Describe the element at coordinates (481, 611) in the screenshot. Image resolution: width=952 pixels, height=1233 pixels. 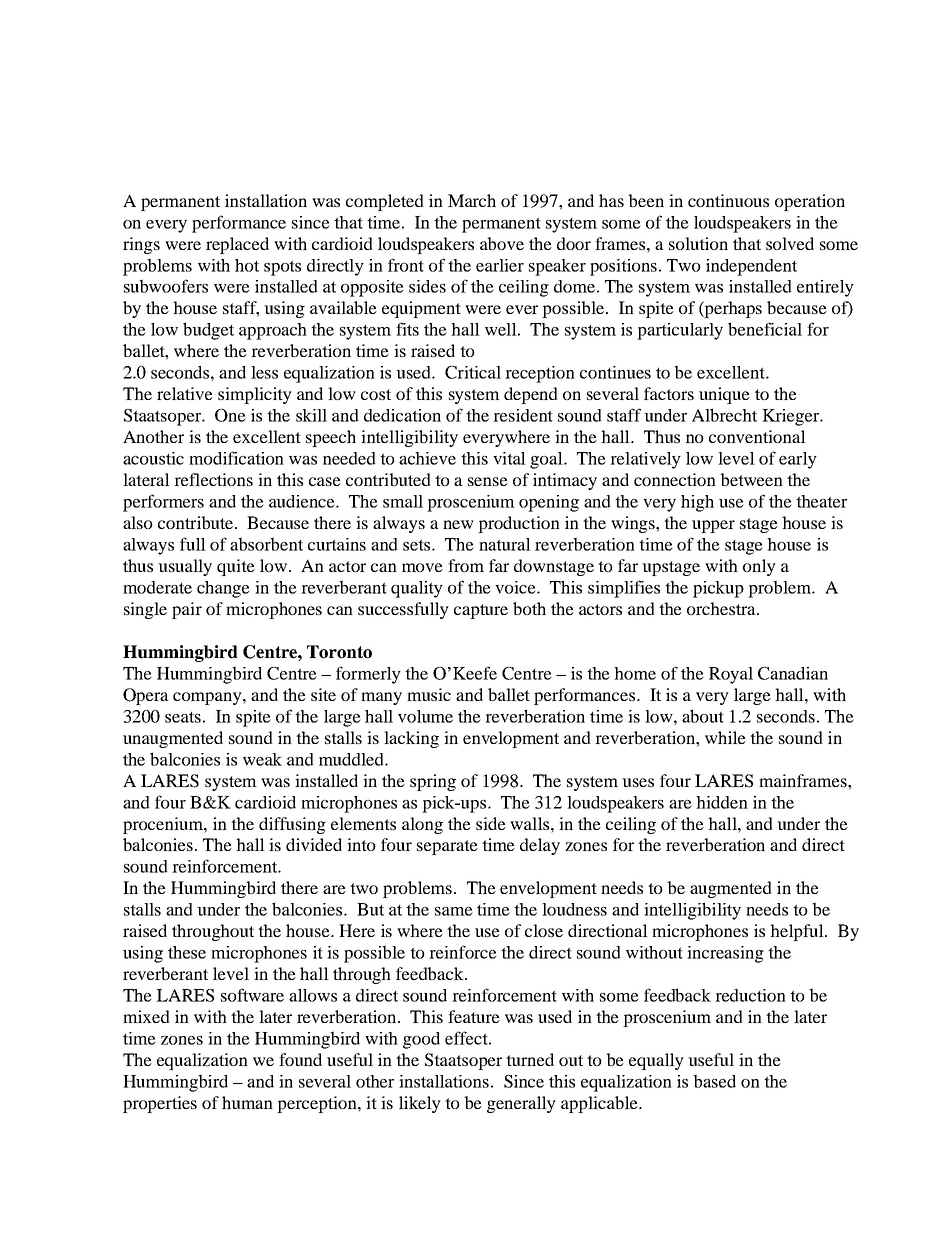
I see `capture` at that location.
